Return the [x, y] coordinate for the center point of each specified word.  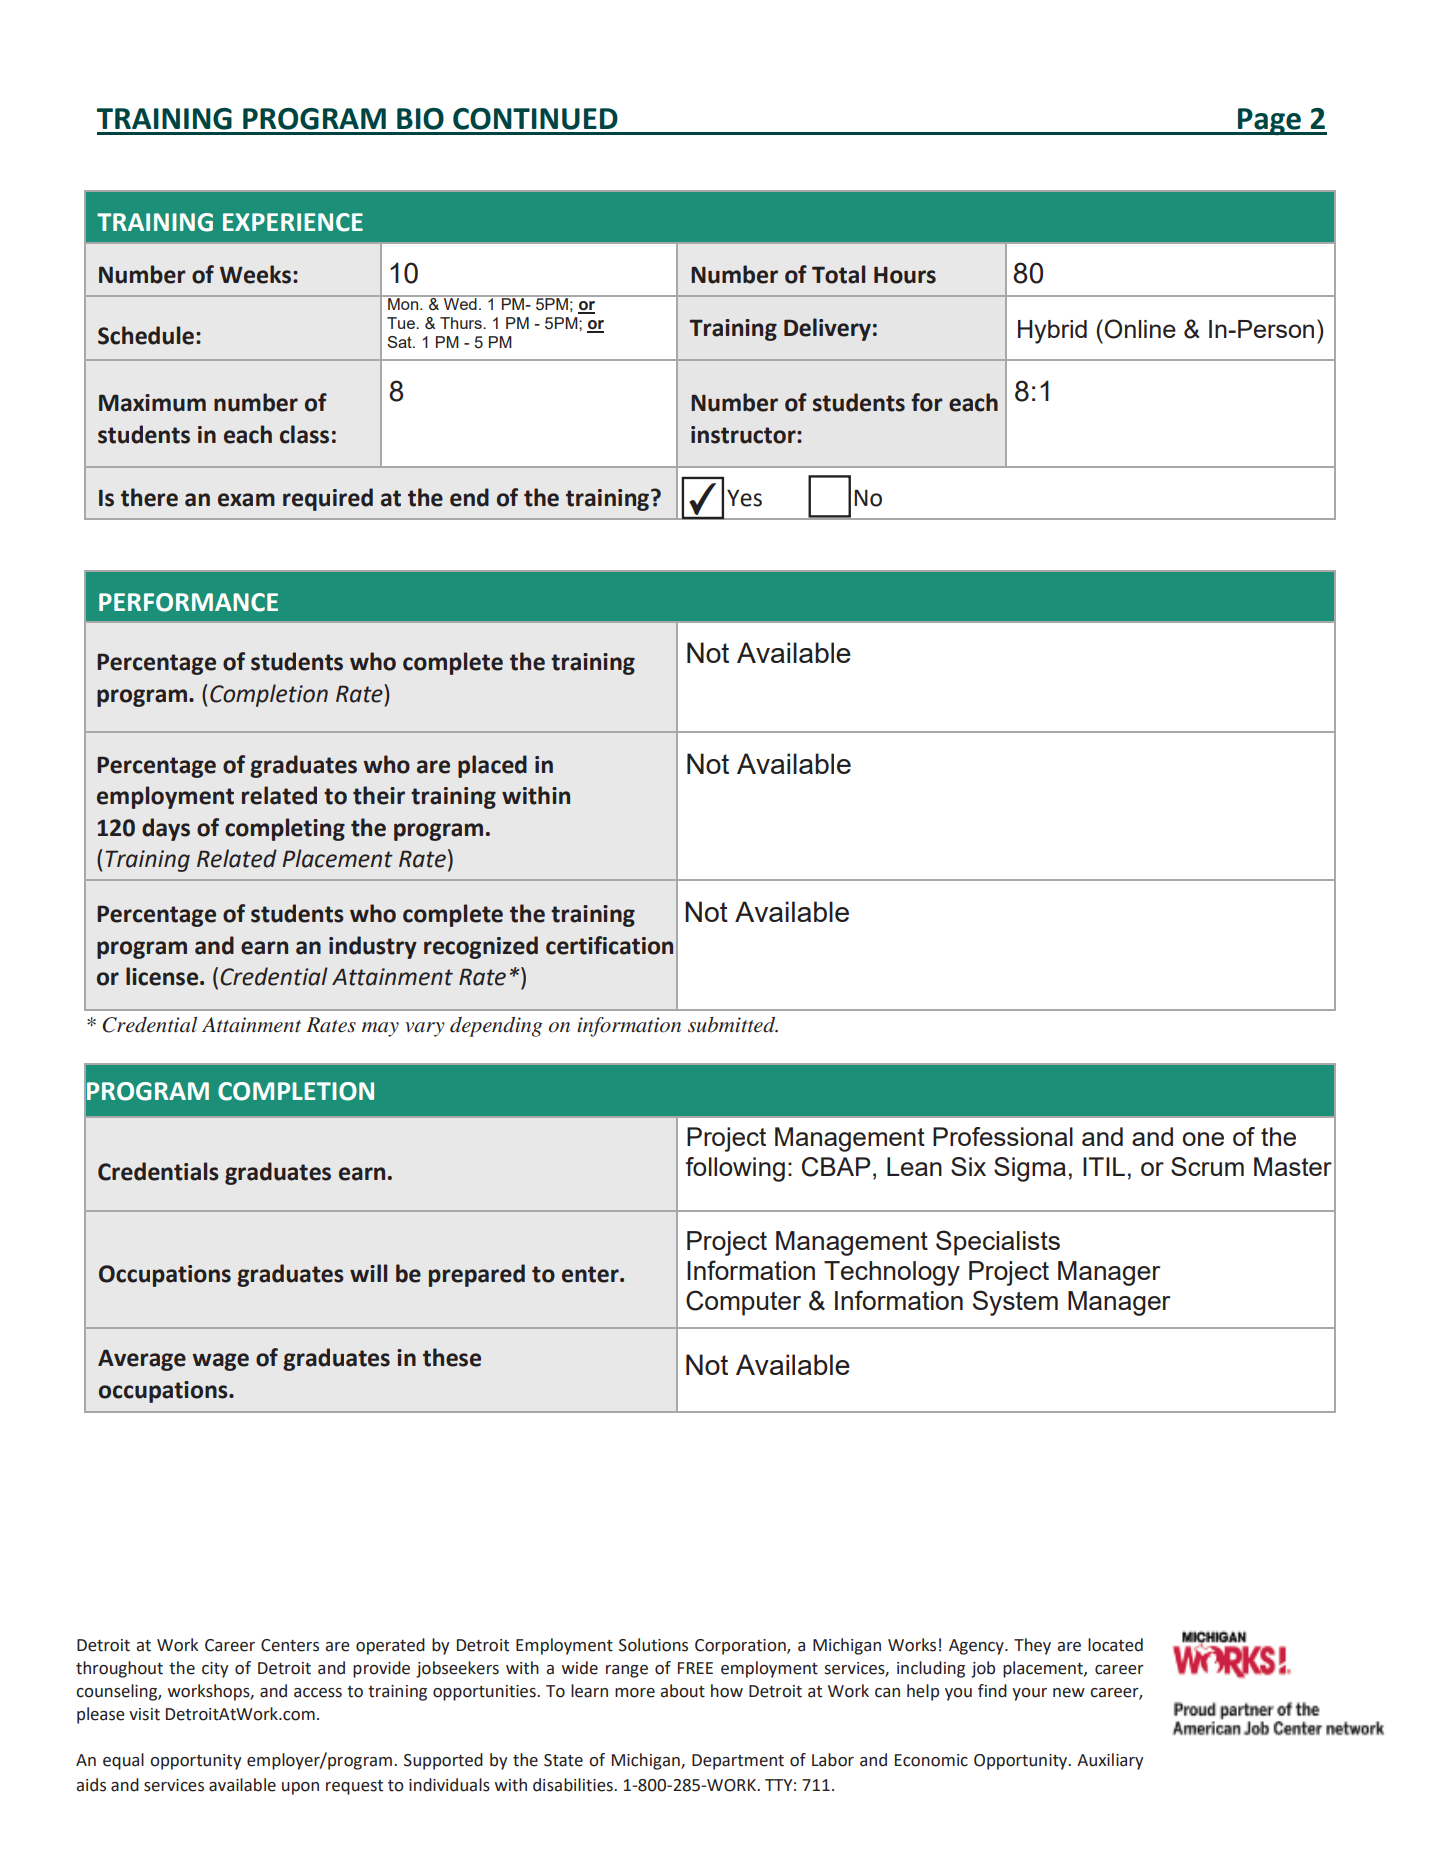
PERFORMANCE [188, 602]
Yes [744, 498]
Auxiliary [1110, 1761]
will [368, 1273]
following [735, 1169]
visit [144, 1714]
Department [738, 1762]
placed [492, 766]
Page [1269, 121]
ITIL [1104, 1166]
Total [838, 274]
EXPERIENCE [293, 222]
